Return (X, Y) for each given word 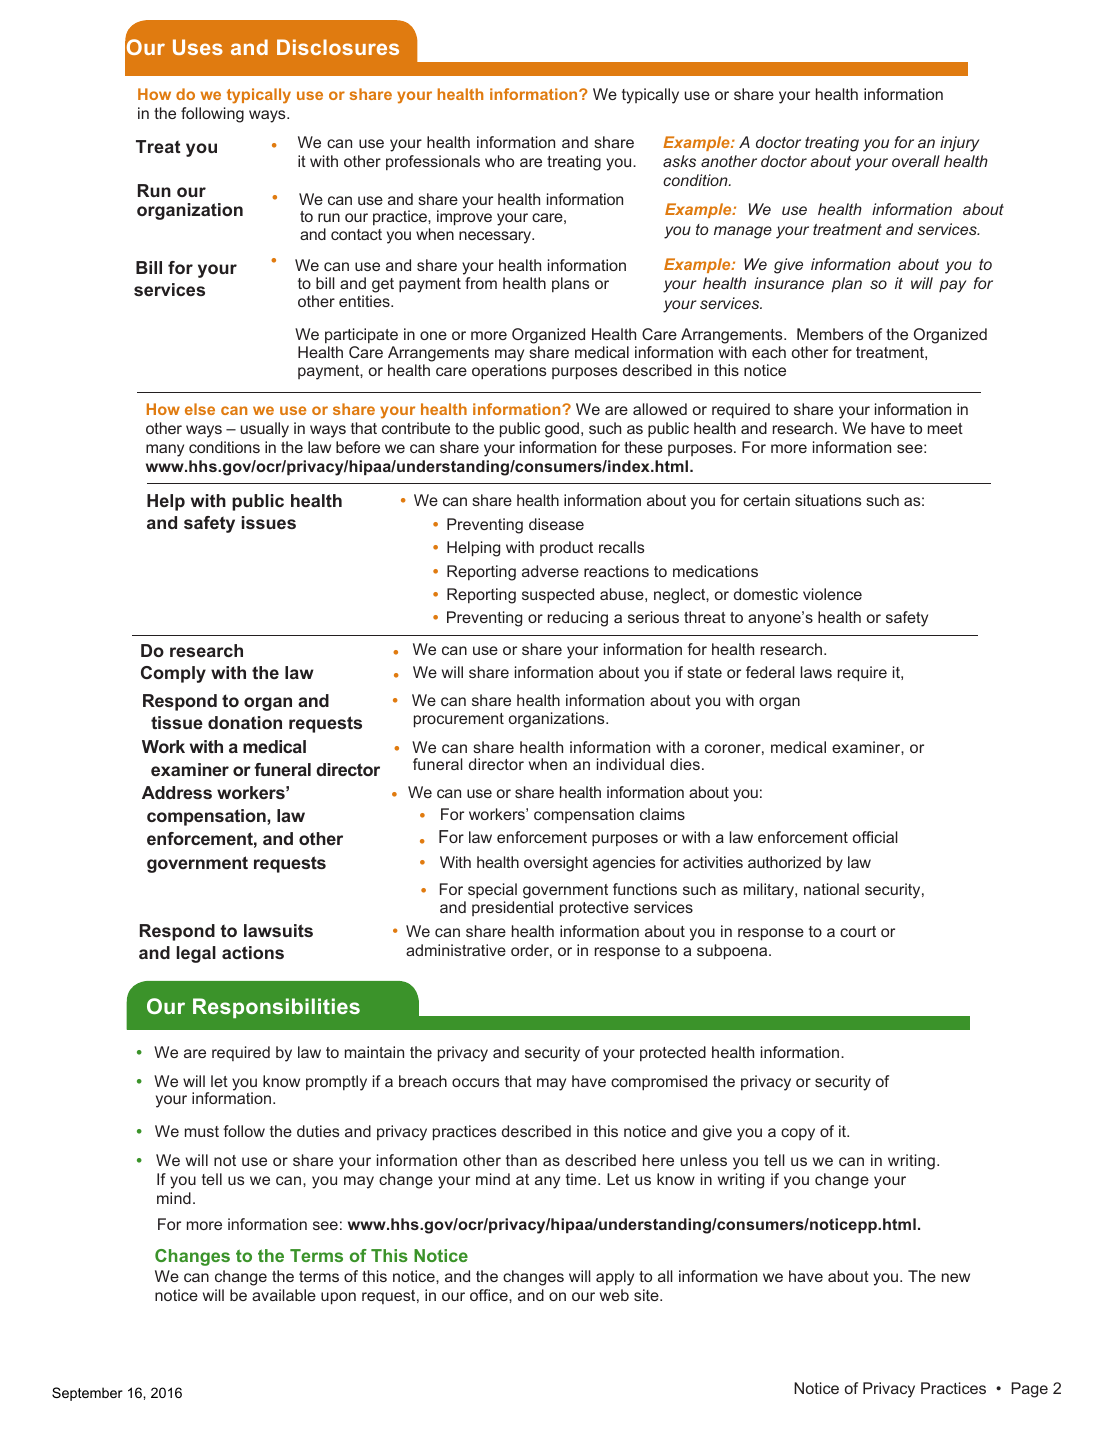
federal (770, 672)
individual (630, 764)
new (956, 1277)
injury (959, 144)
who (499, 161)
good (563, 430)
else (200, 409)
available (284, 1295)
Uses (198, 47)
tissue (177, 722)
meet (945, 428)
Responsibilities (276, 1008)
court (858, 931)
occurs (475, 1082)
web (614, 1295)
